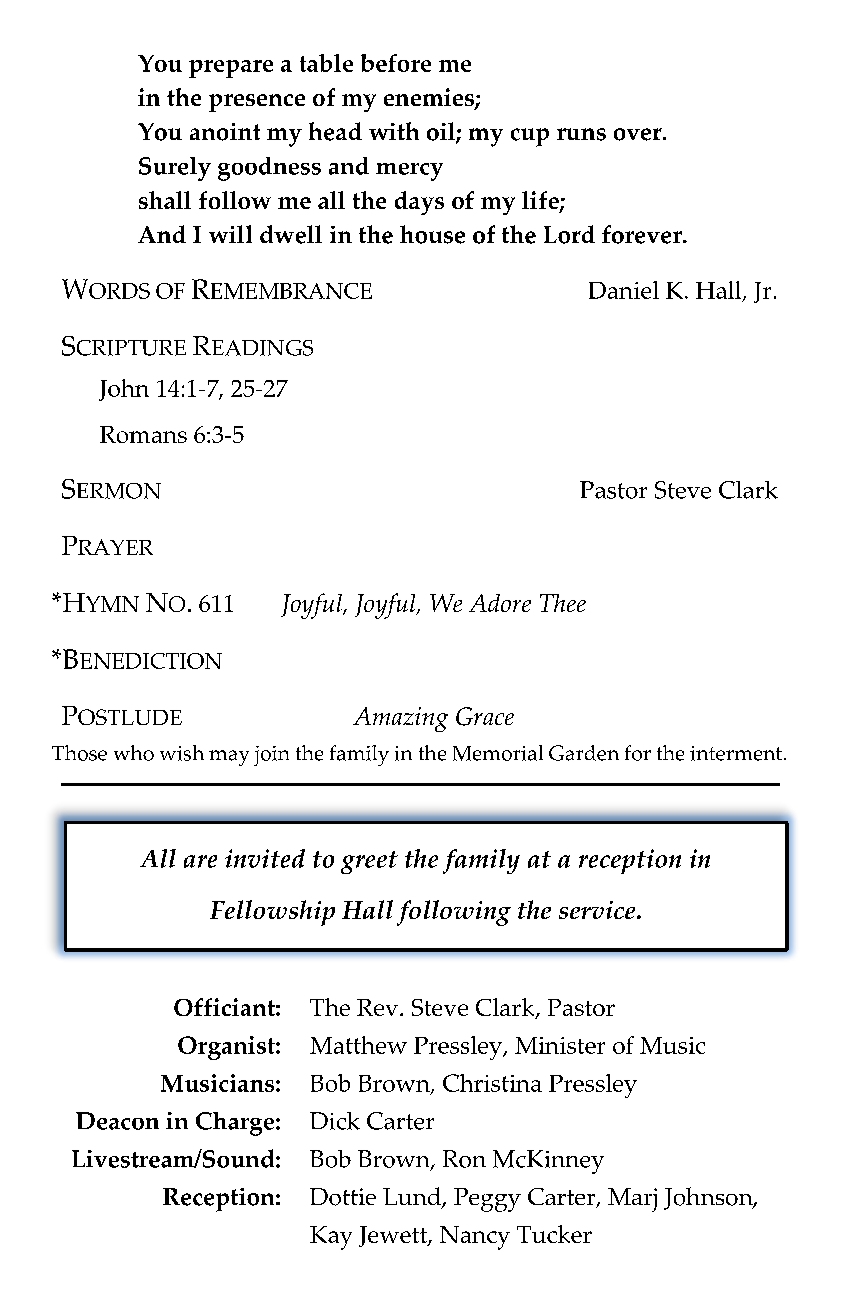 This screenshot has height=1299, width=841. What do you see at coordinates (432, 234) in the screenshot?
I see `house` at bounding box center [432, 234].
